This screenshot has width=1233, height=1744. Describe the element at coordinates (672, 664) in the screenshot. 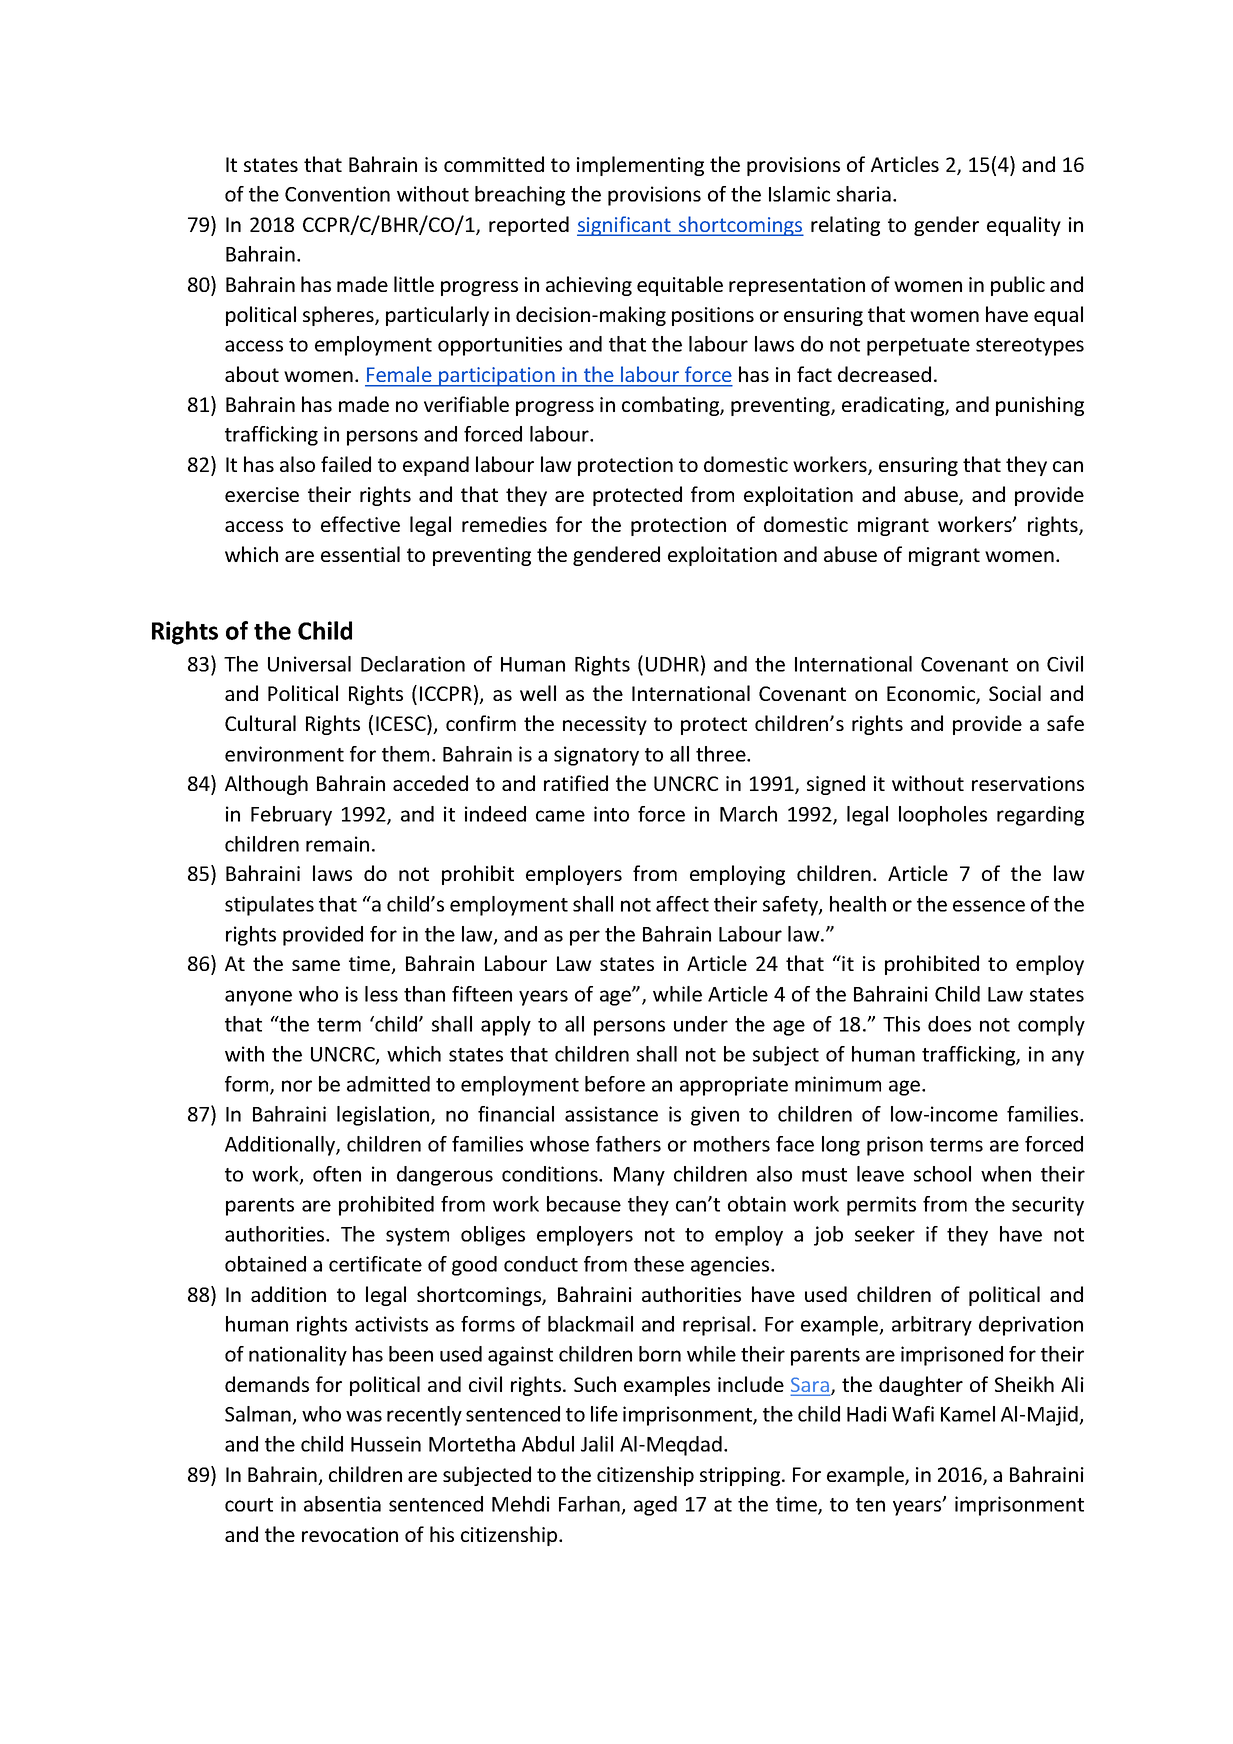

I see `UDHR` at that location.
